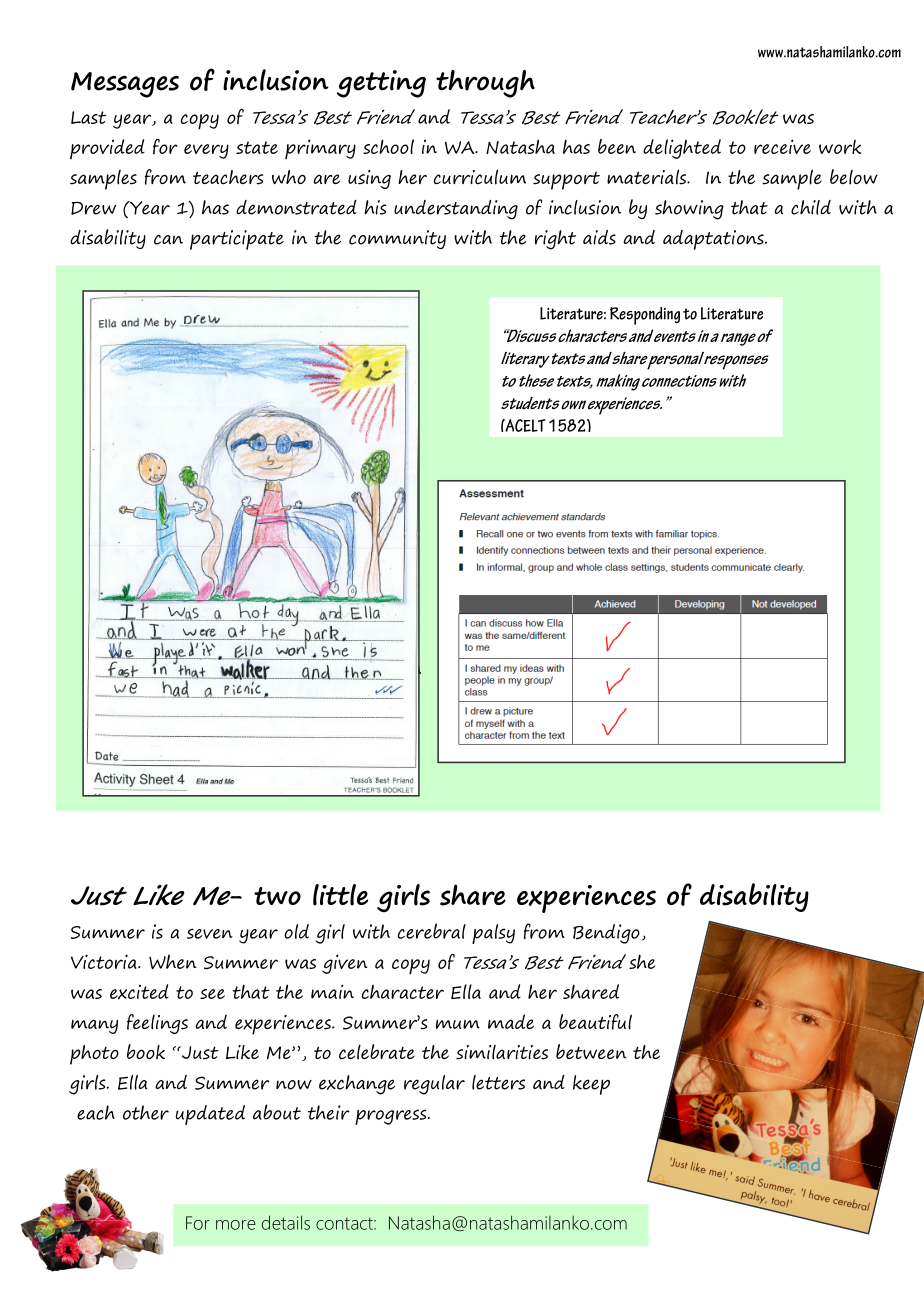 This screenshot has height=1308, width=924. I want to click on adaptations, so click(714, 240).
